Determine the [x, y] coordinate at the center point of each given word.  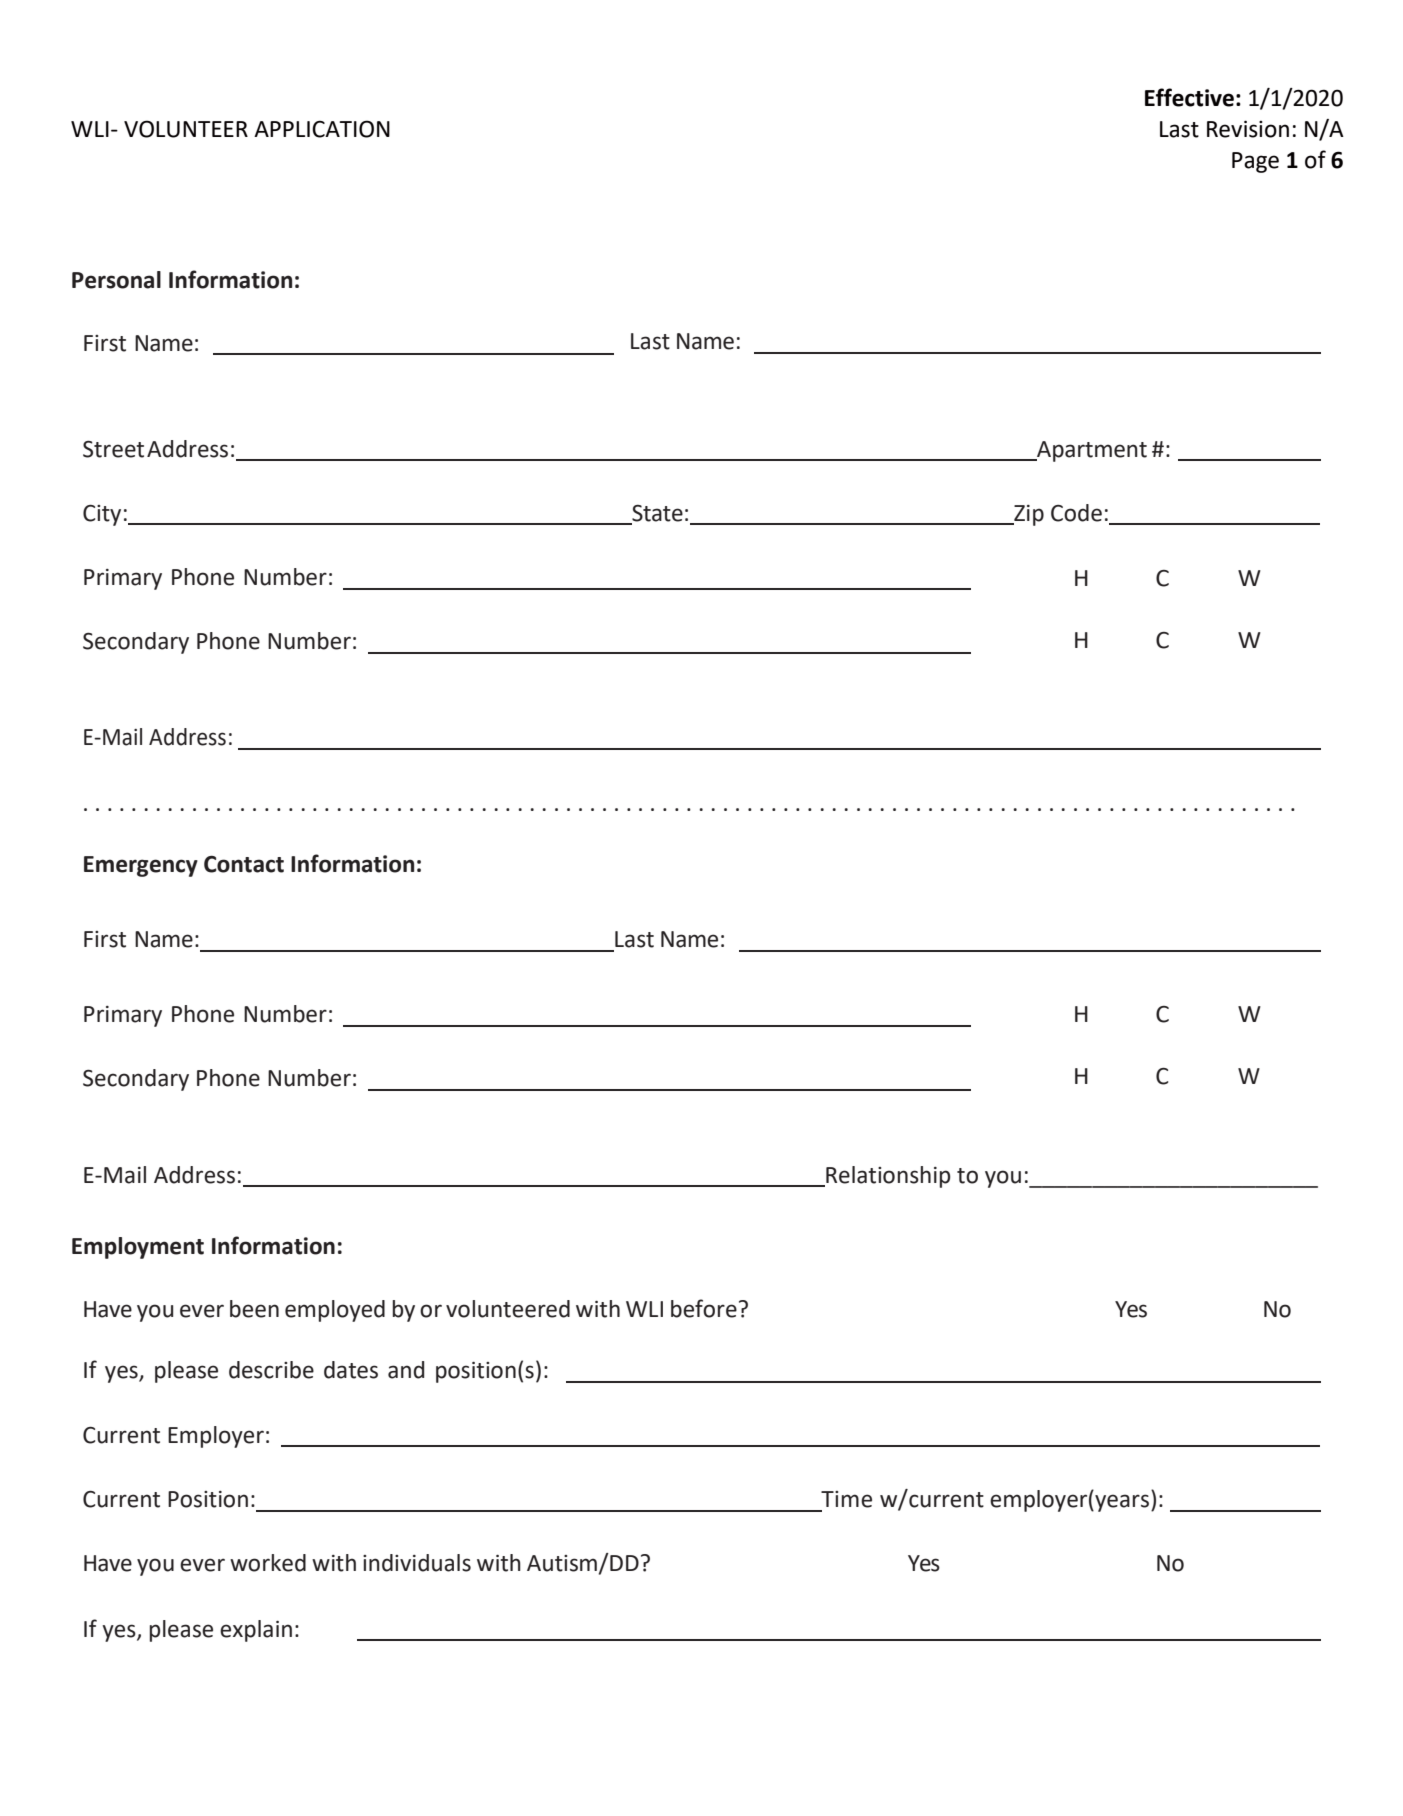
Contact [244, 864]
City [102, 515]
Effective [1189, 97]
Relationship [887, 1177]
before [704, 1308]
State [656, 514]
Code [1076, 513]
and [406, 1370]
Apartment [1091, 451]
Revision [1248, 129]
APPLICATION [322, 129]
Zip [1028, 515]
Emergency [141, 866]
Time [846, 1499]
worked [268, 1563]
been [254, 1309]
